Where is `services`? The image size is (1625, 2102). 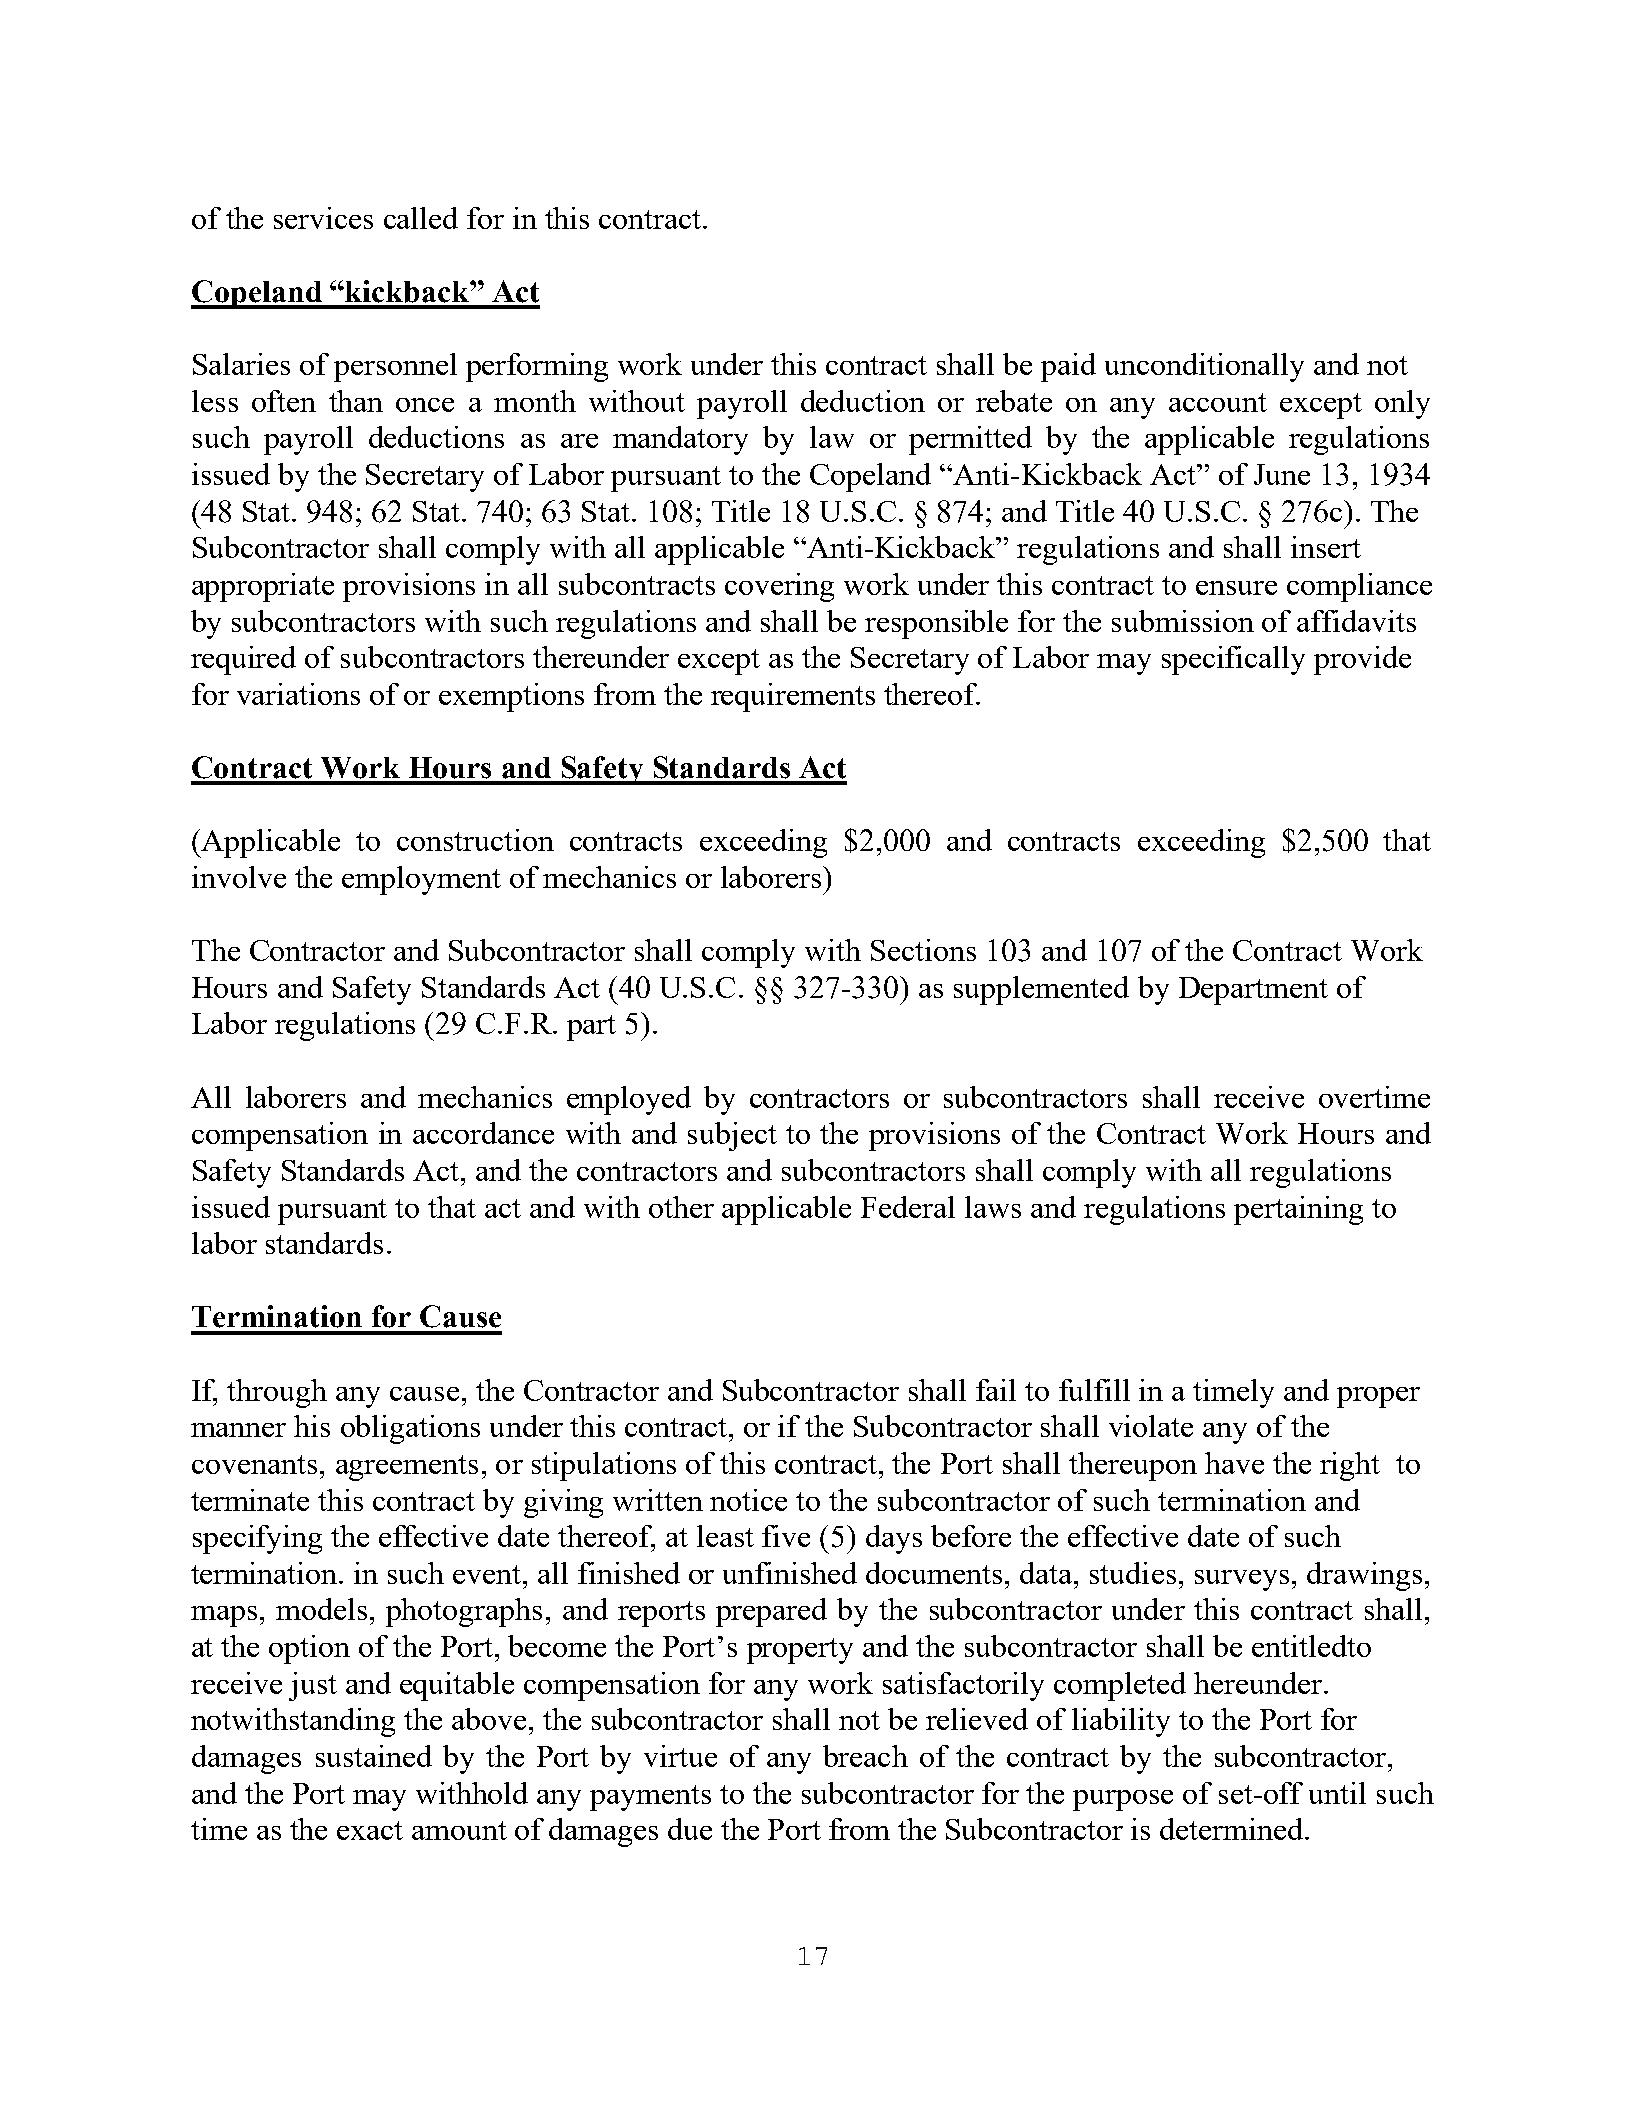
services is located at coordinates (323, 218).
